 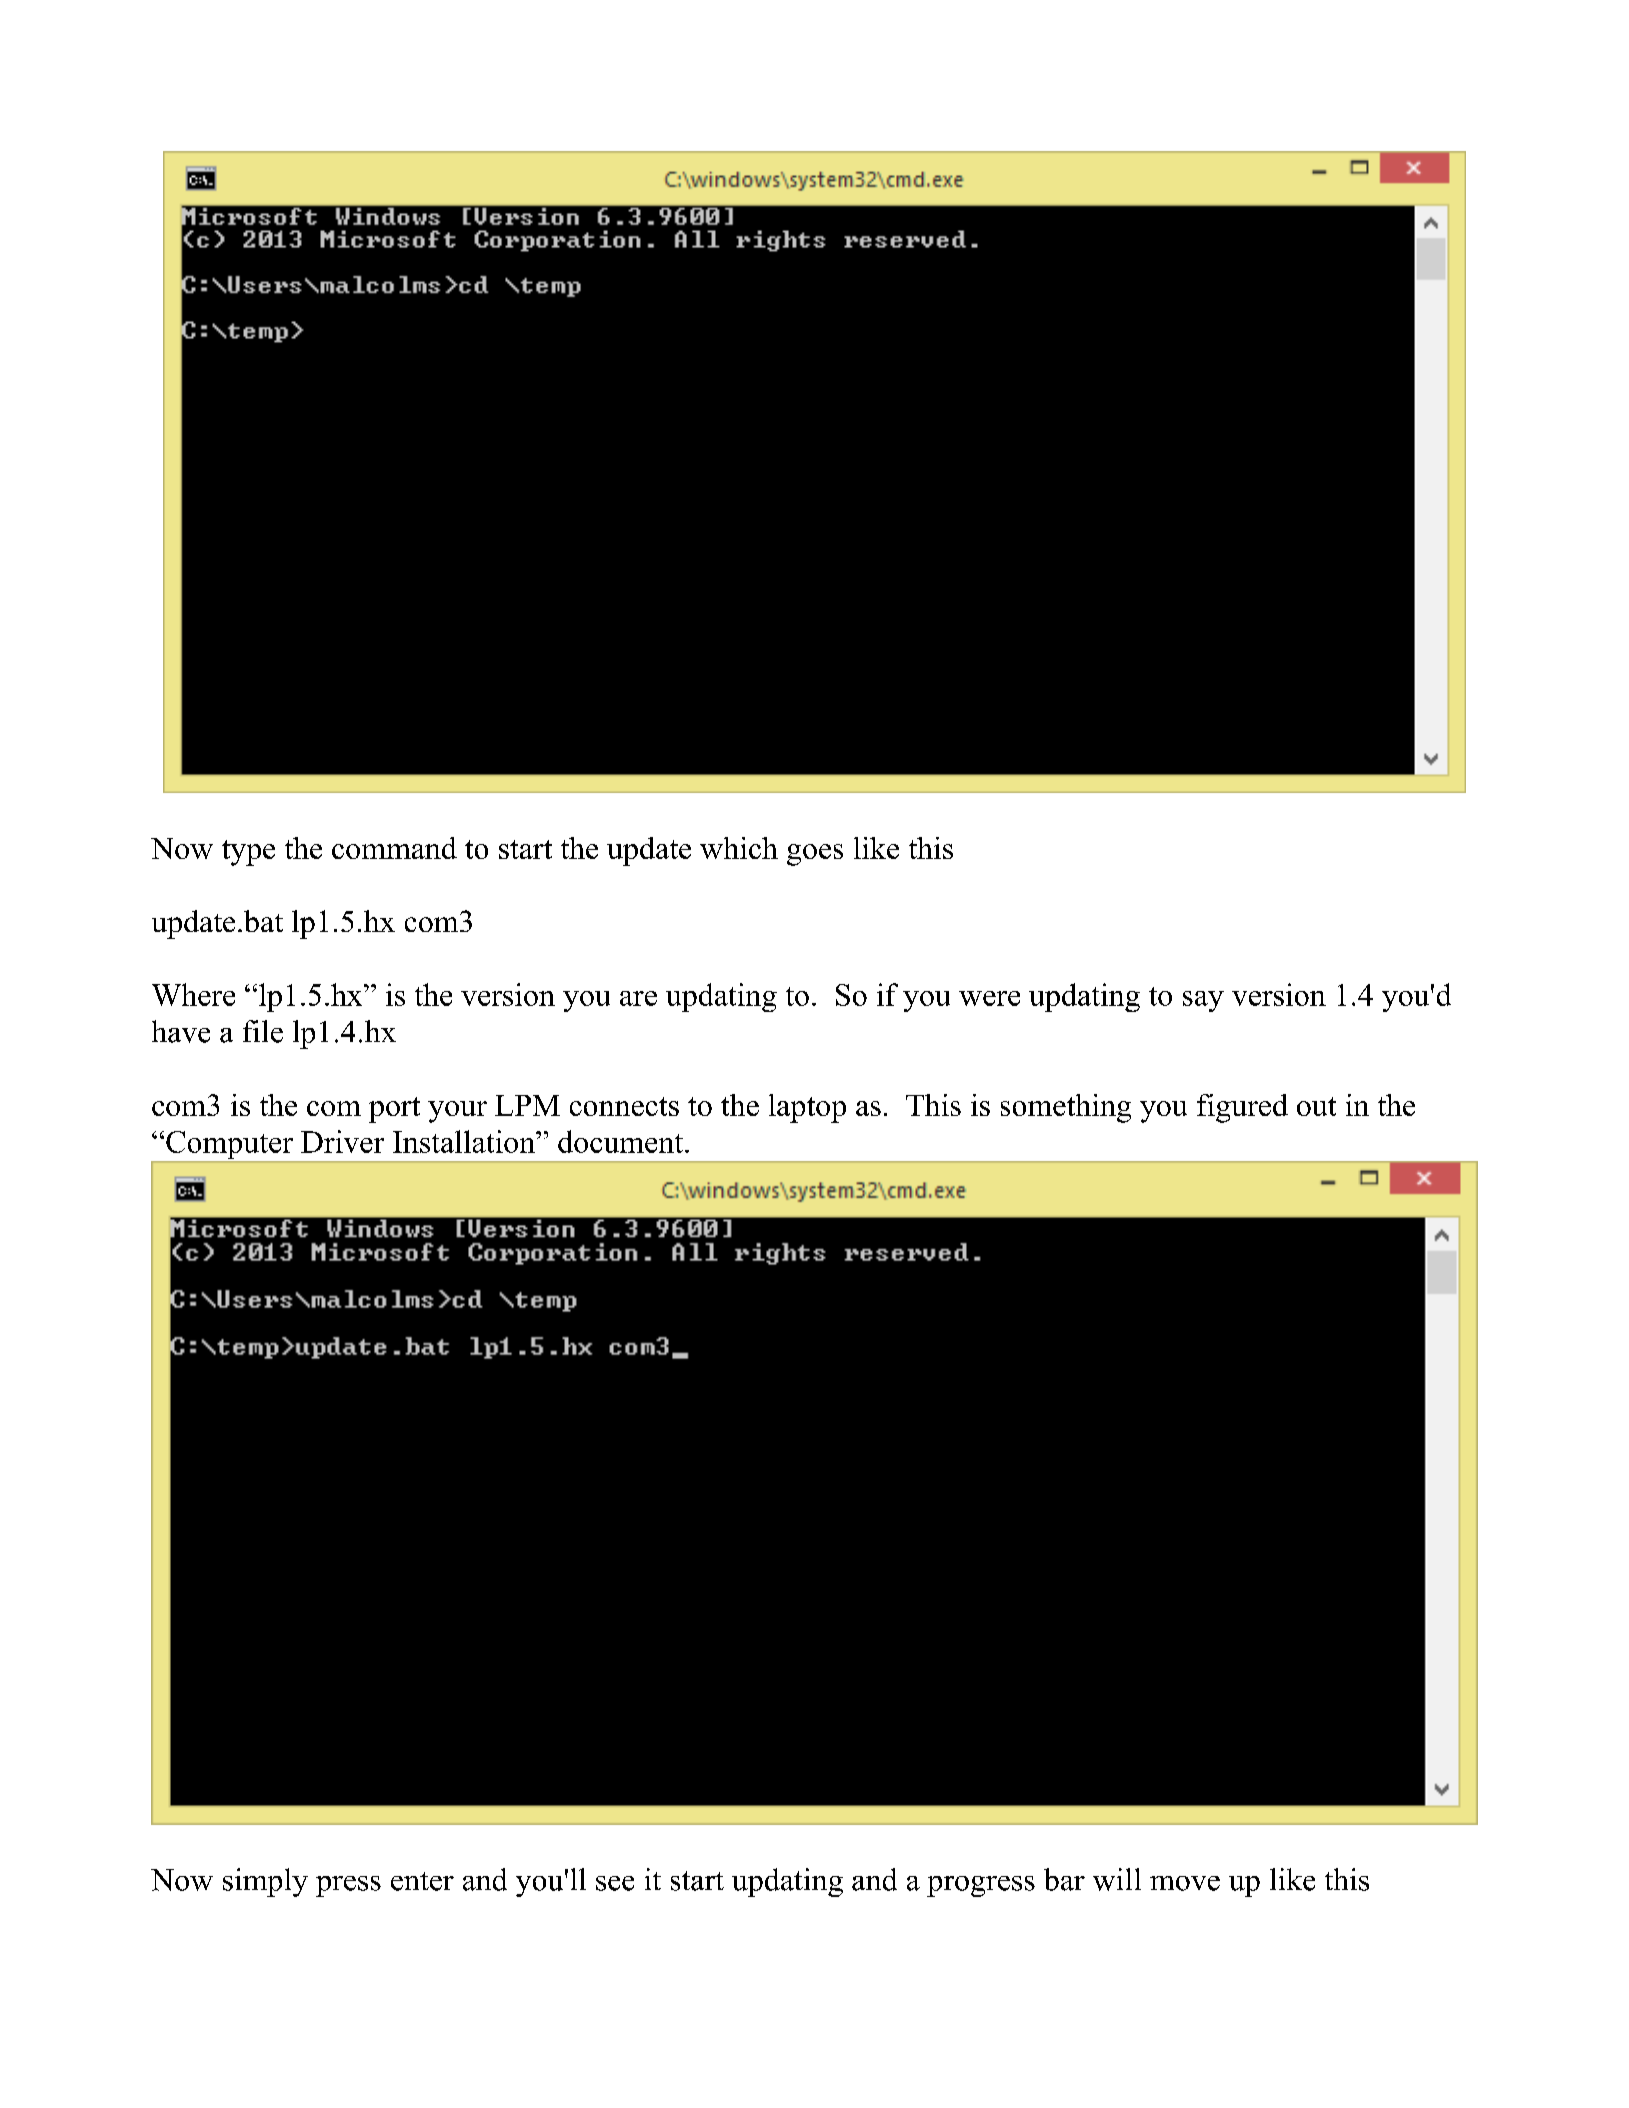 I want to click on see, so click(x=615, y=1883).
